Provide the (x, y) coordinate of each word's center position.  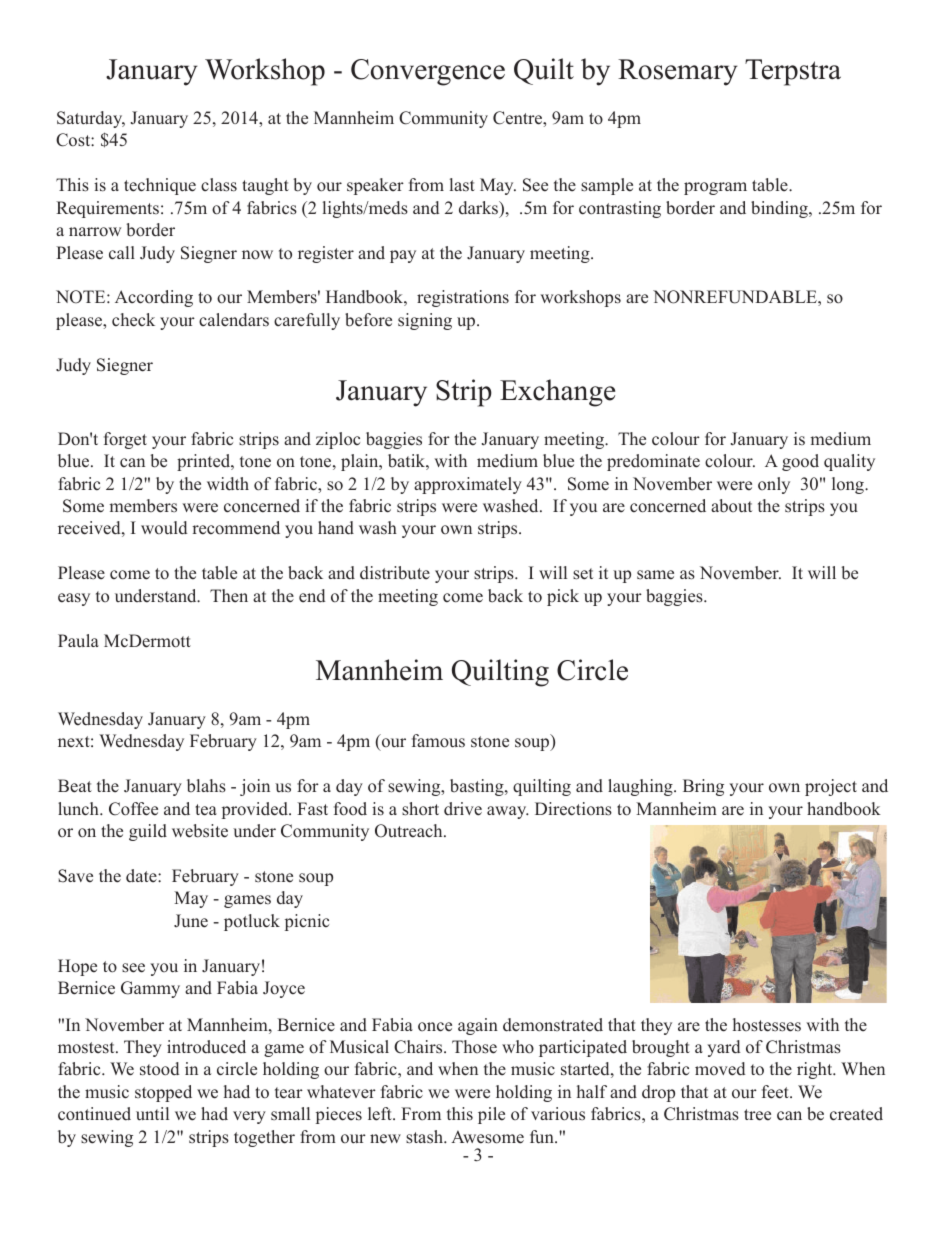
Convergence (428, 72)
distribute (395, 573)
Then (229, 596)
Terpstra (793, 72)
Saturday (91, 119)
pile (491, 1115)
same (655, 575)
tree (757, 1115)
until (152, 1114)
